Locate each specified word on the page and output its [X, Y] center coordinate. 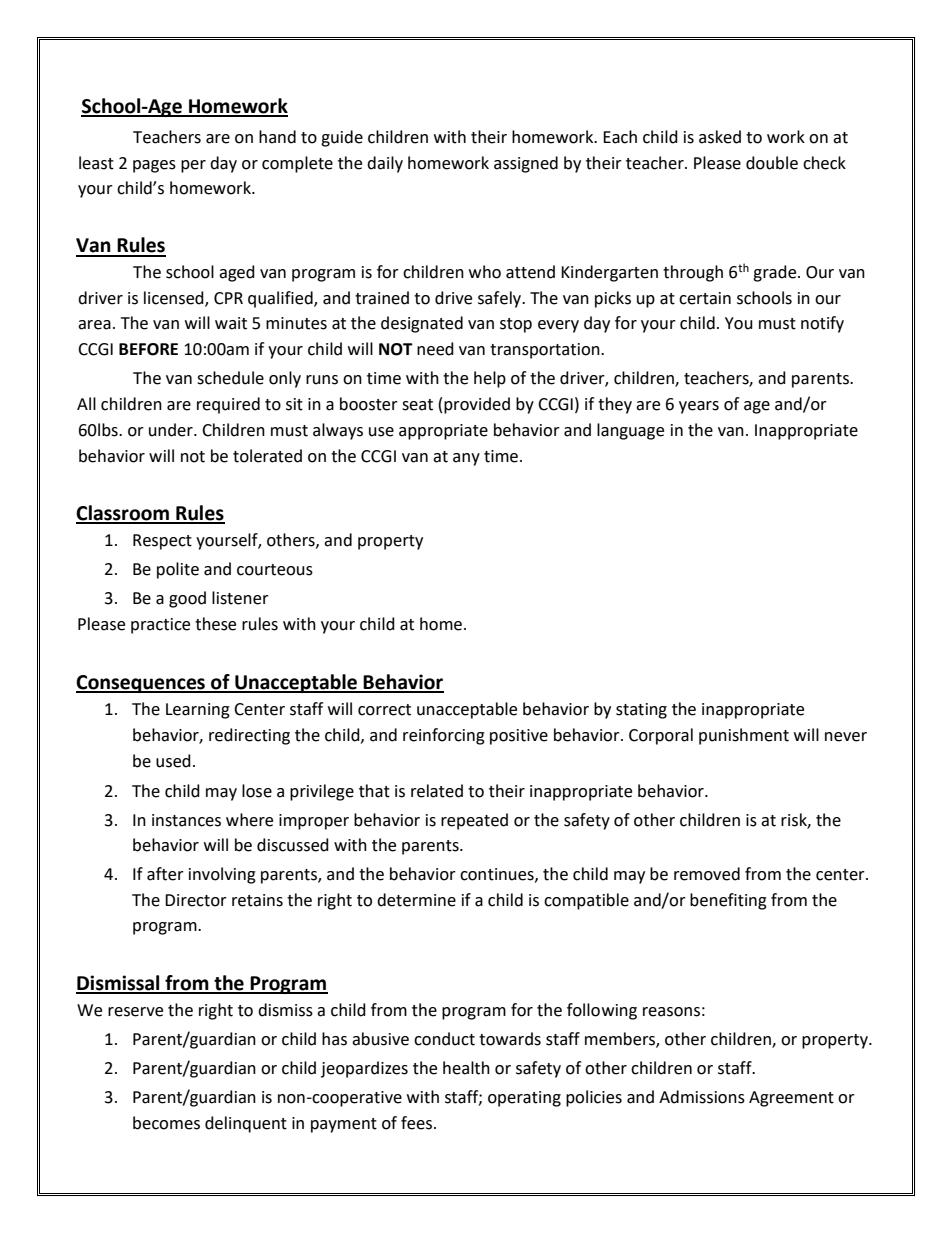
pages [154, 166]
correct [384, 710]
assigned [526, 164]
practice [160, 626]
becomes [166, 1123]
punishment [744, 736]
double [772, 163]
